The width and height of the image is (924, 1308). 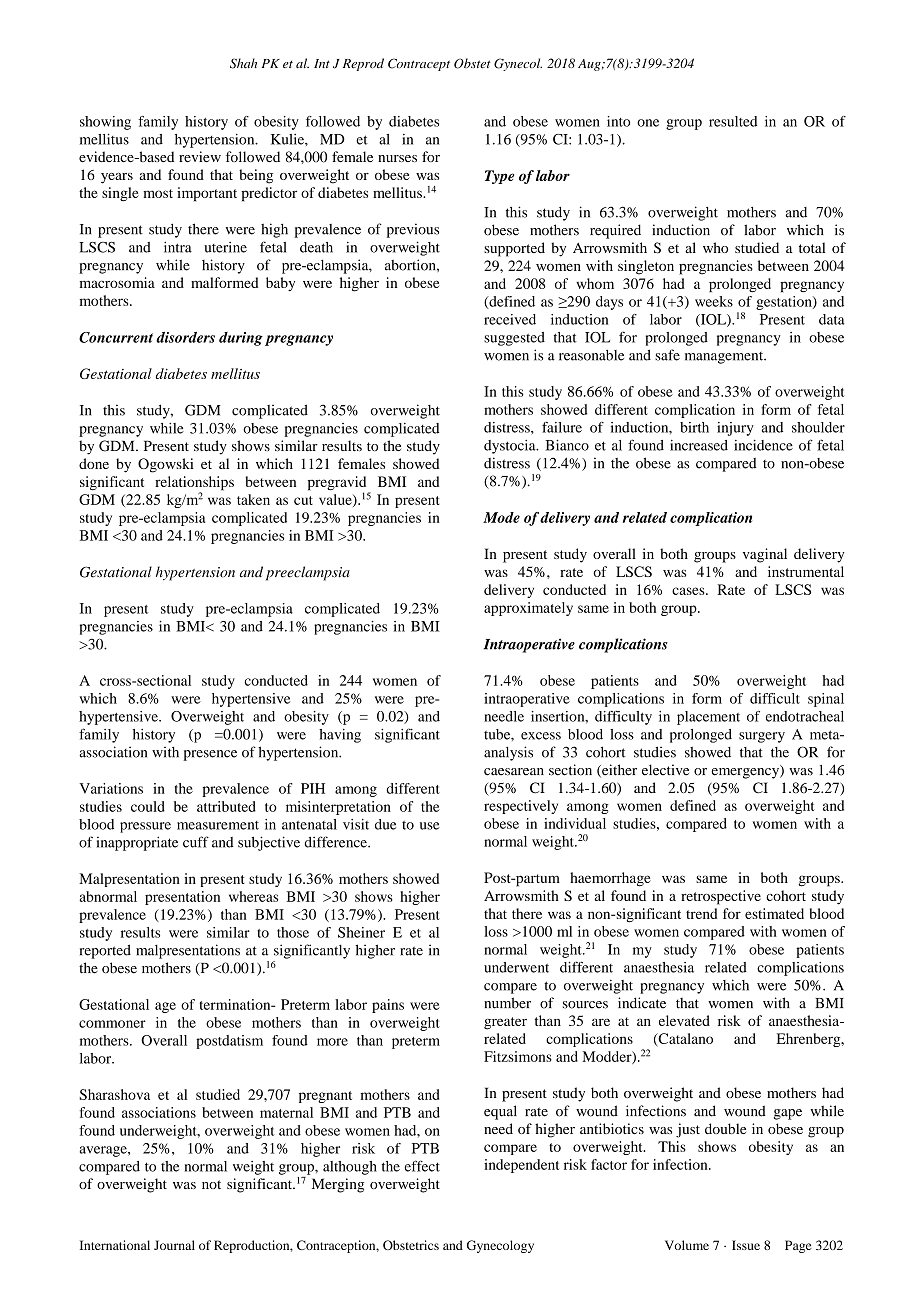 I want to click on effect, so click(x=422, y=1166).
